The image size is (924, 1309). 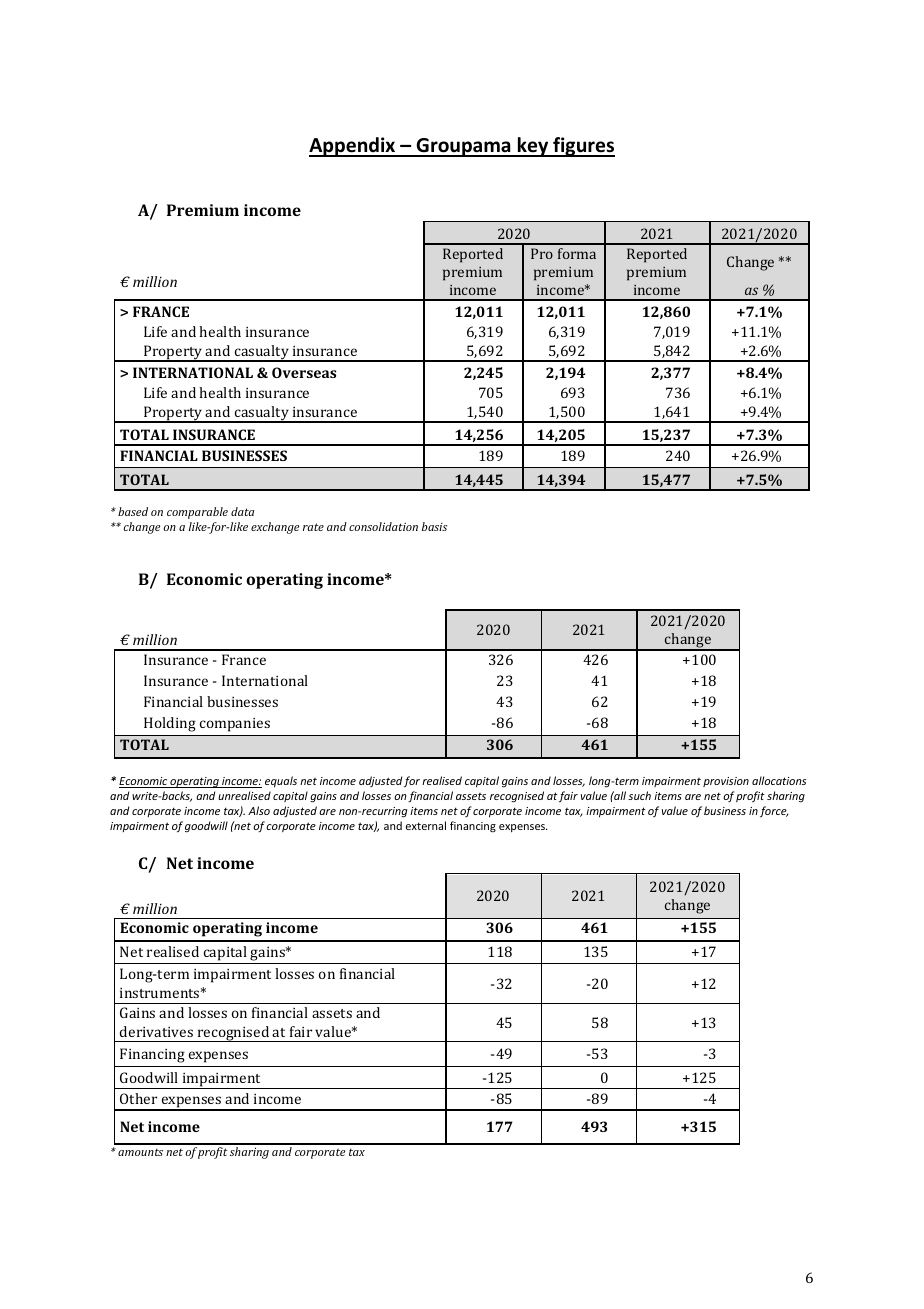 I want to click on comparable, so click(x=197, y=513).
